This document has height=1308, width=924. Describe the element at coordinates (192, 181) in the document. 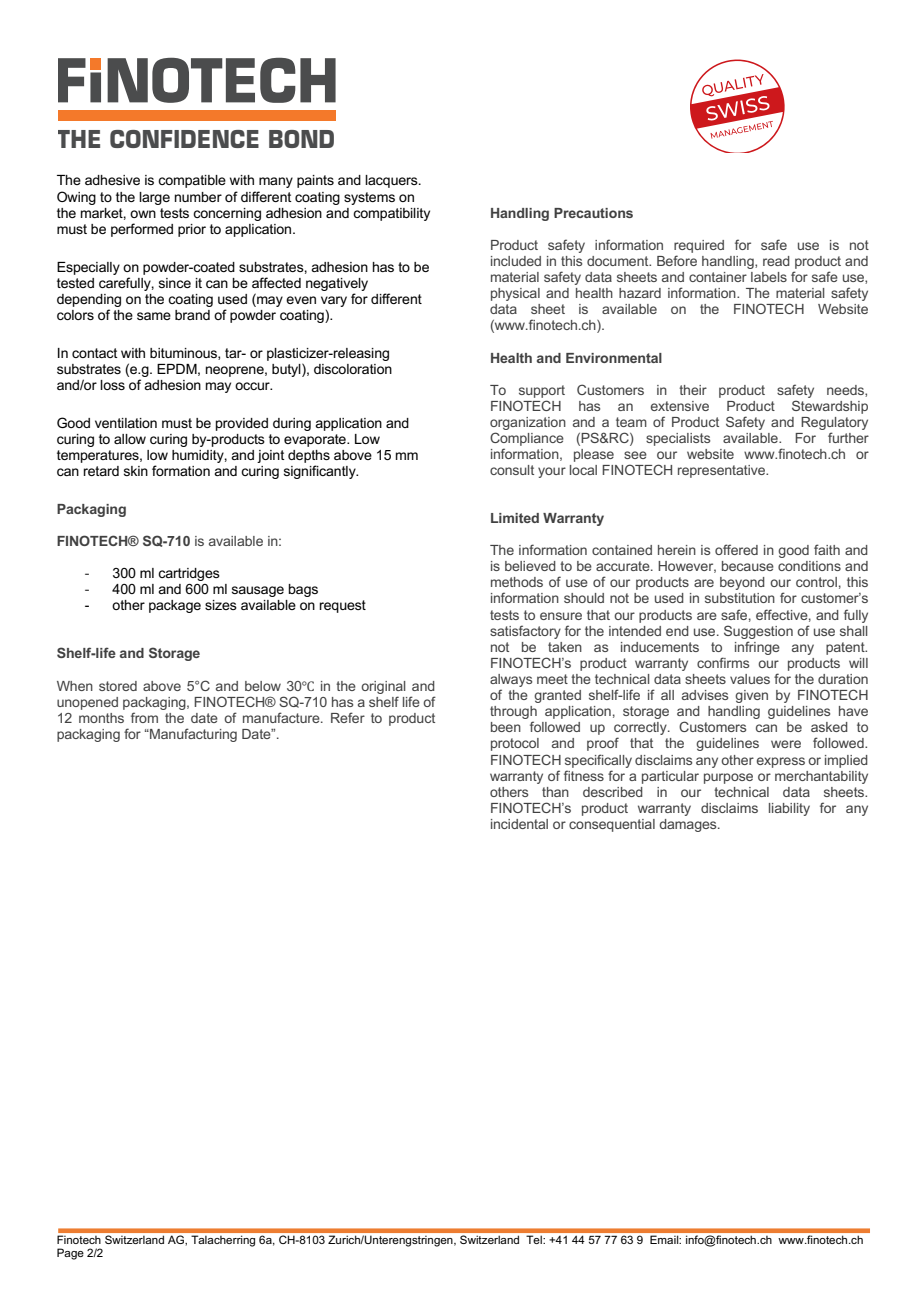

I see `compatible` at that location.
